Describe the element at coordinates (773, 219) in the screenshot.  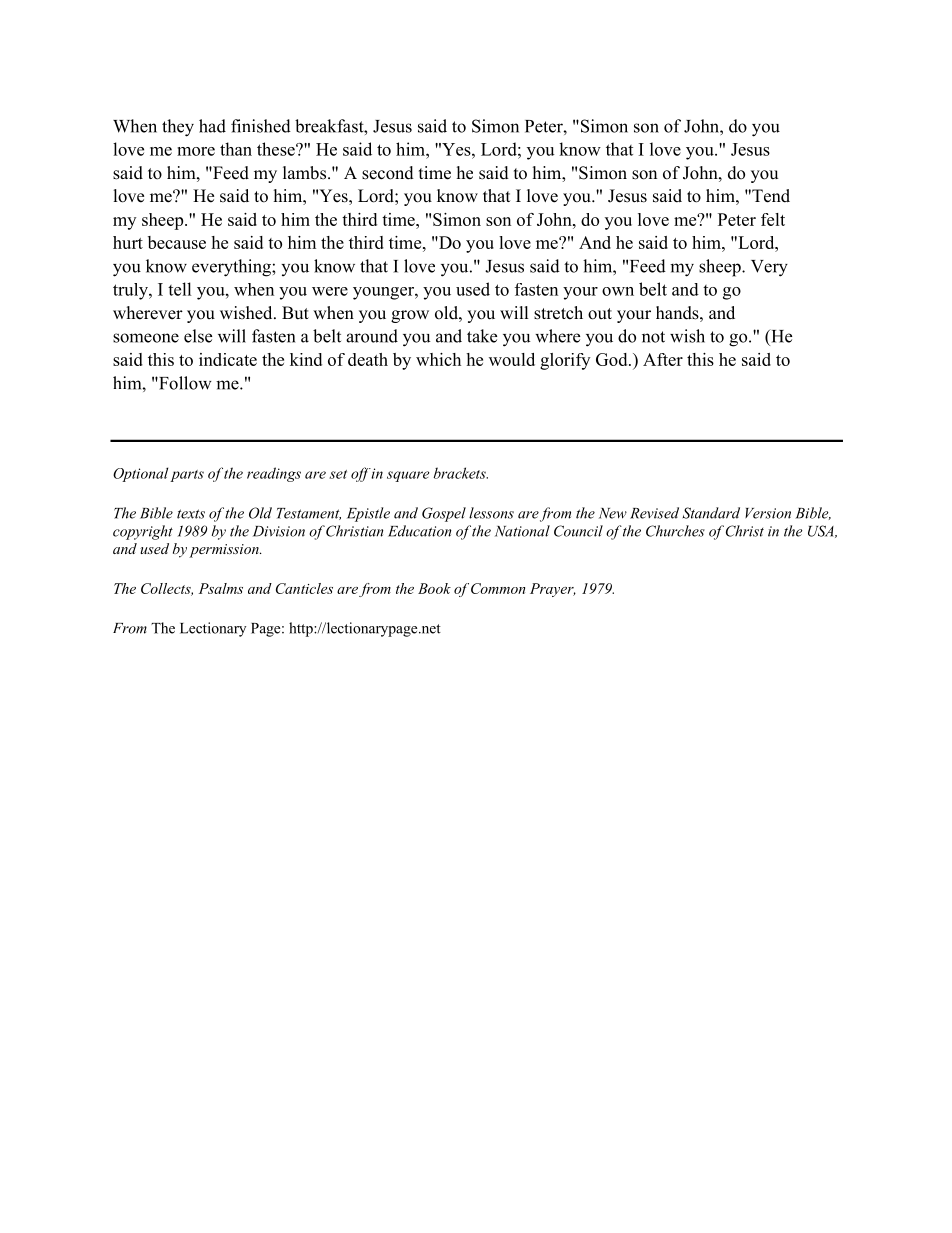
I see `felt` at that location.
